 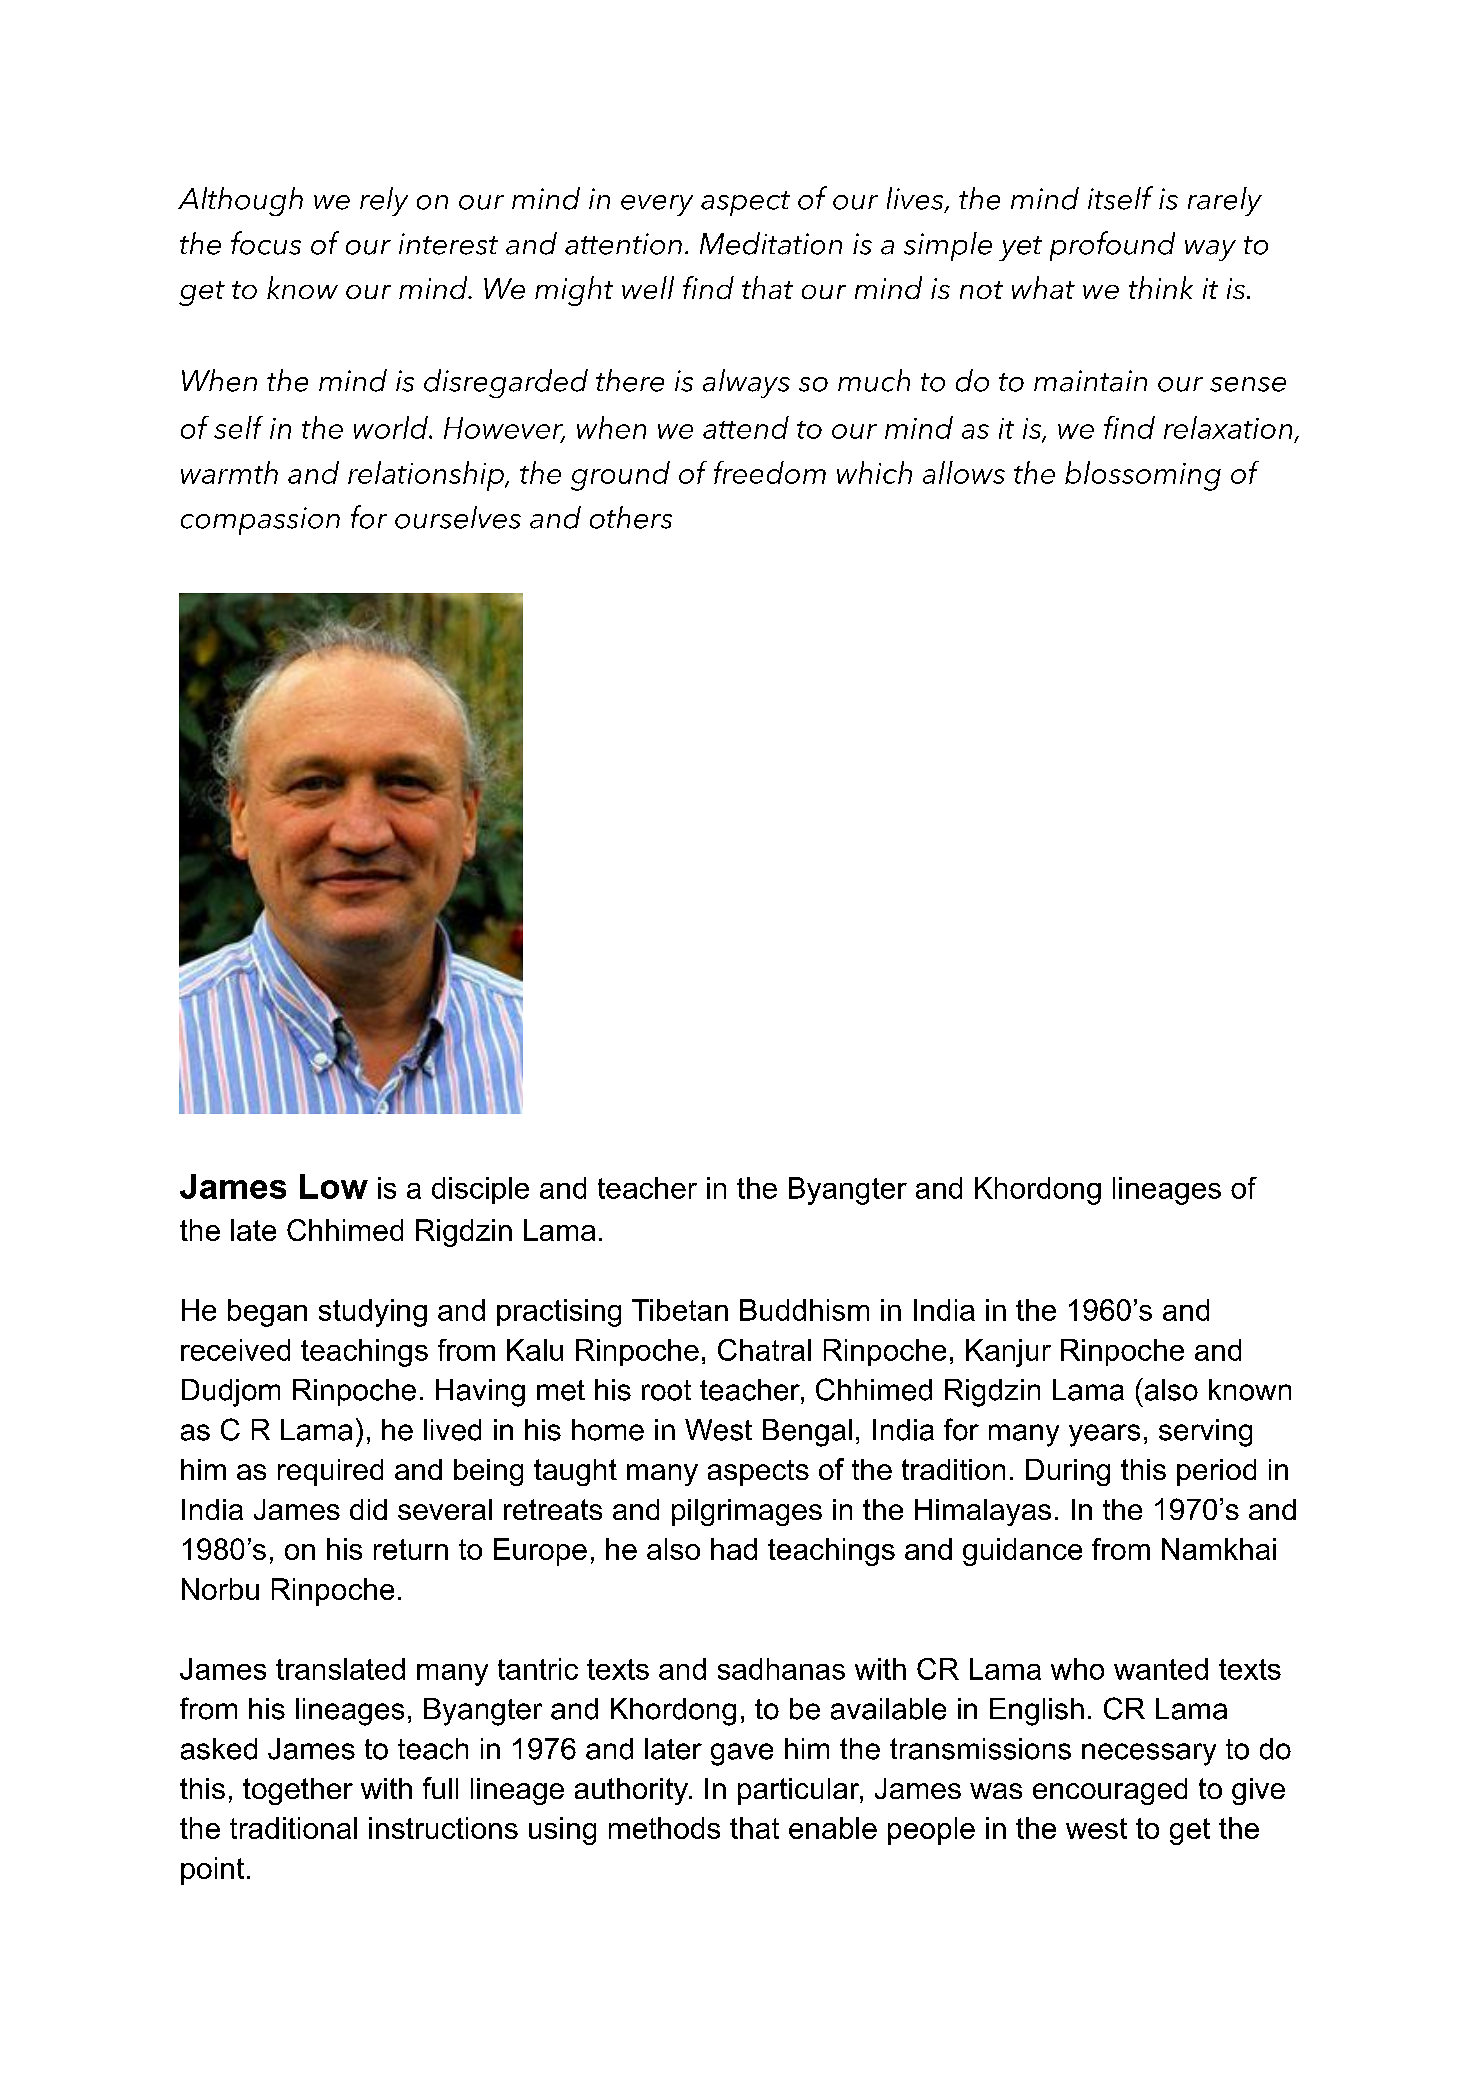 I want to click on others, so click(x=631, y=517).
